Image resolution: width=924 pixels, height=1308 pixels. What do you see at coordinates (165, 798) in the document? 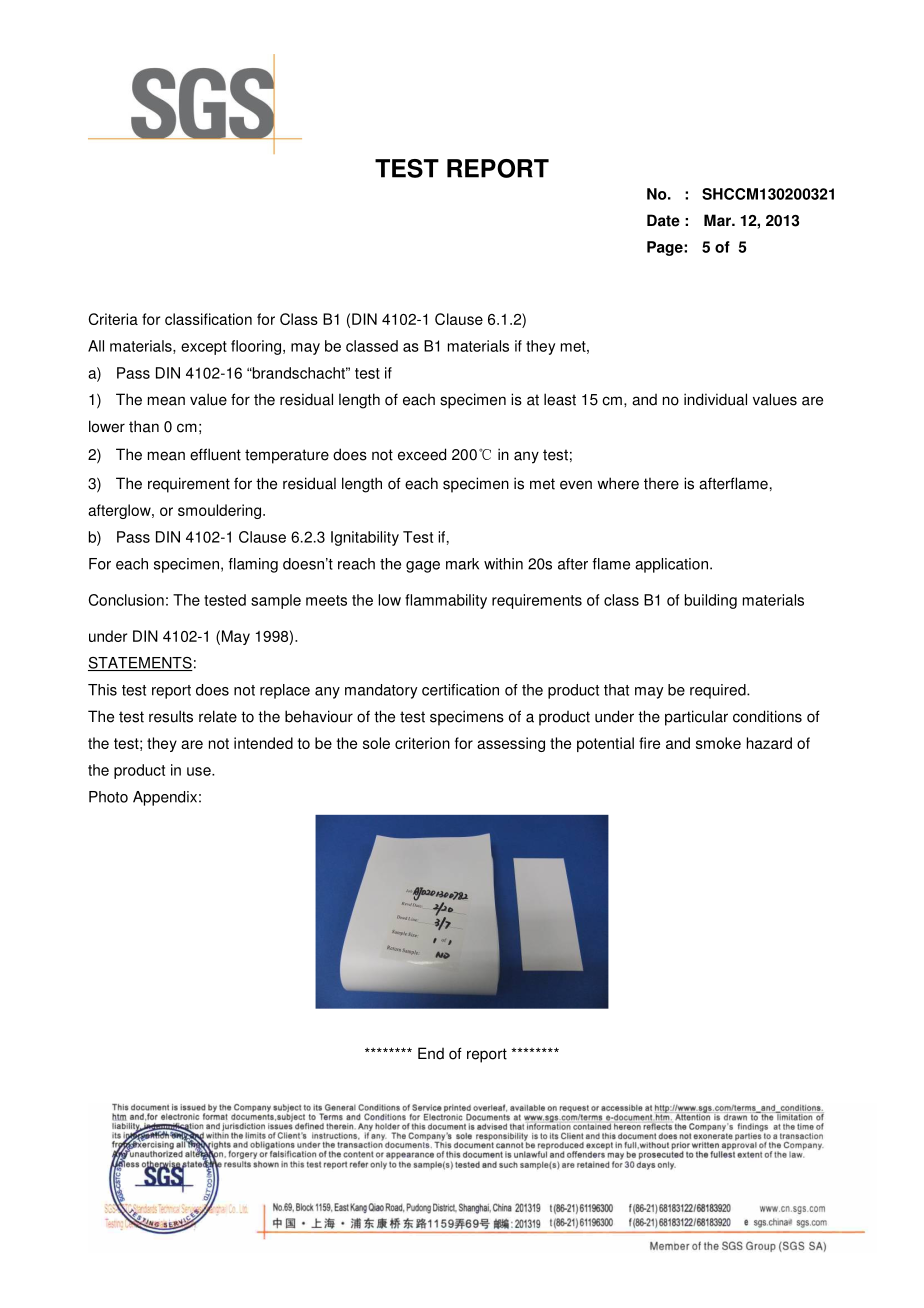
I see `Appendix` at bounding box center [165, 798].
